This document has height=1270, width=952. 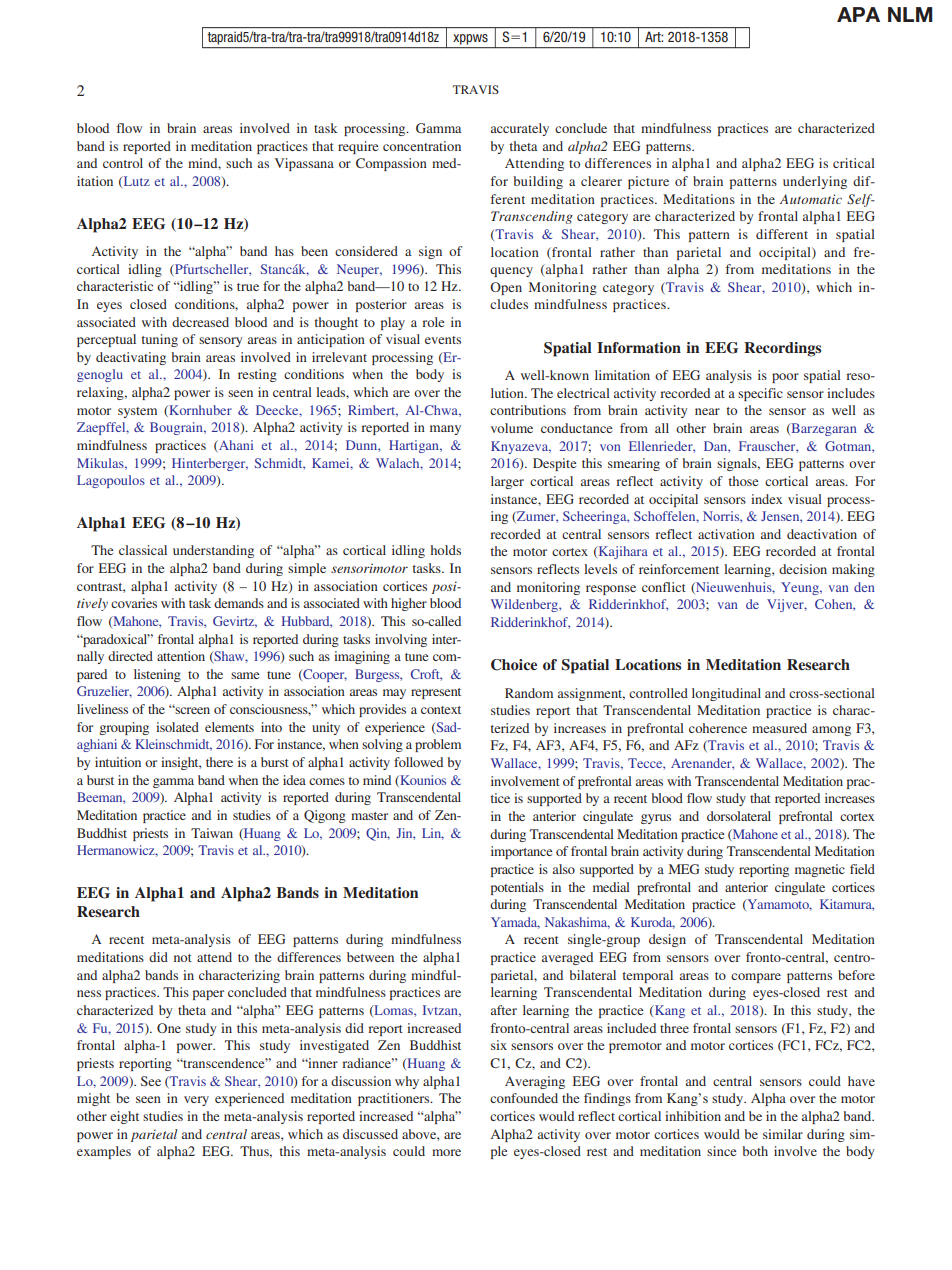 I want to click on there, so click(x=219, y=762).
